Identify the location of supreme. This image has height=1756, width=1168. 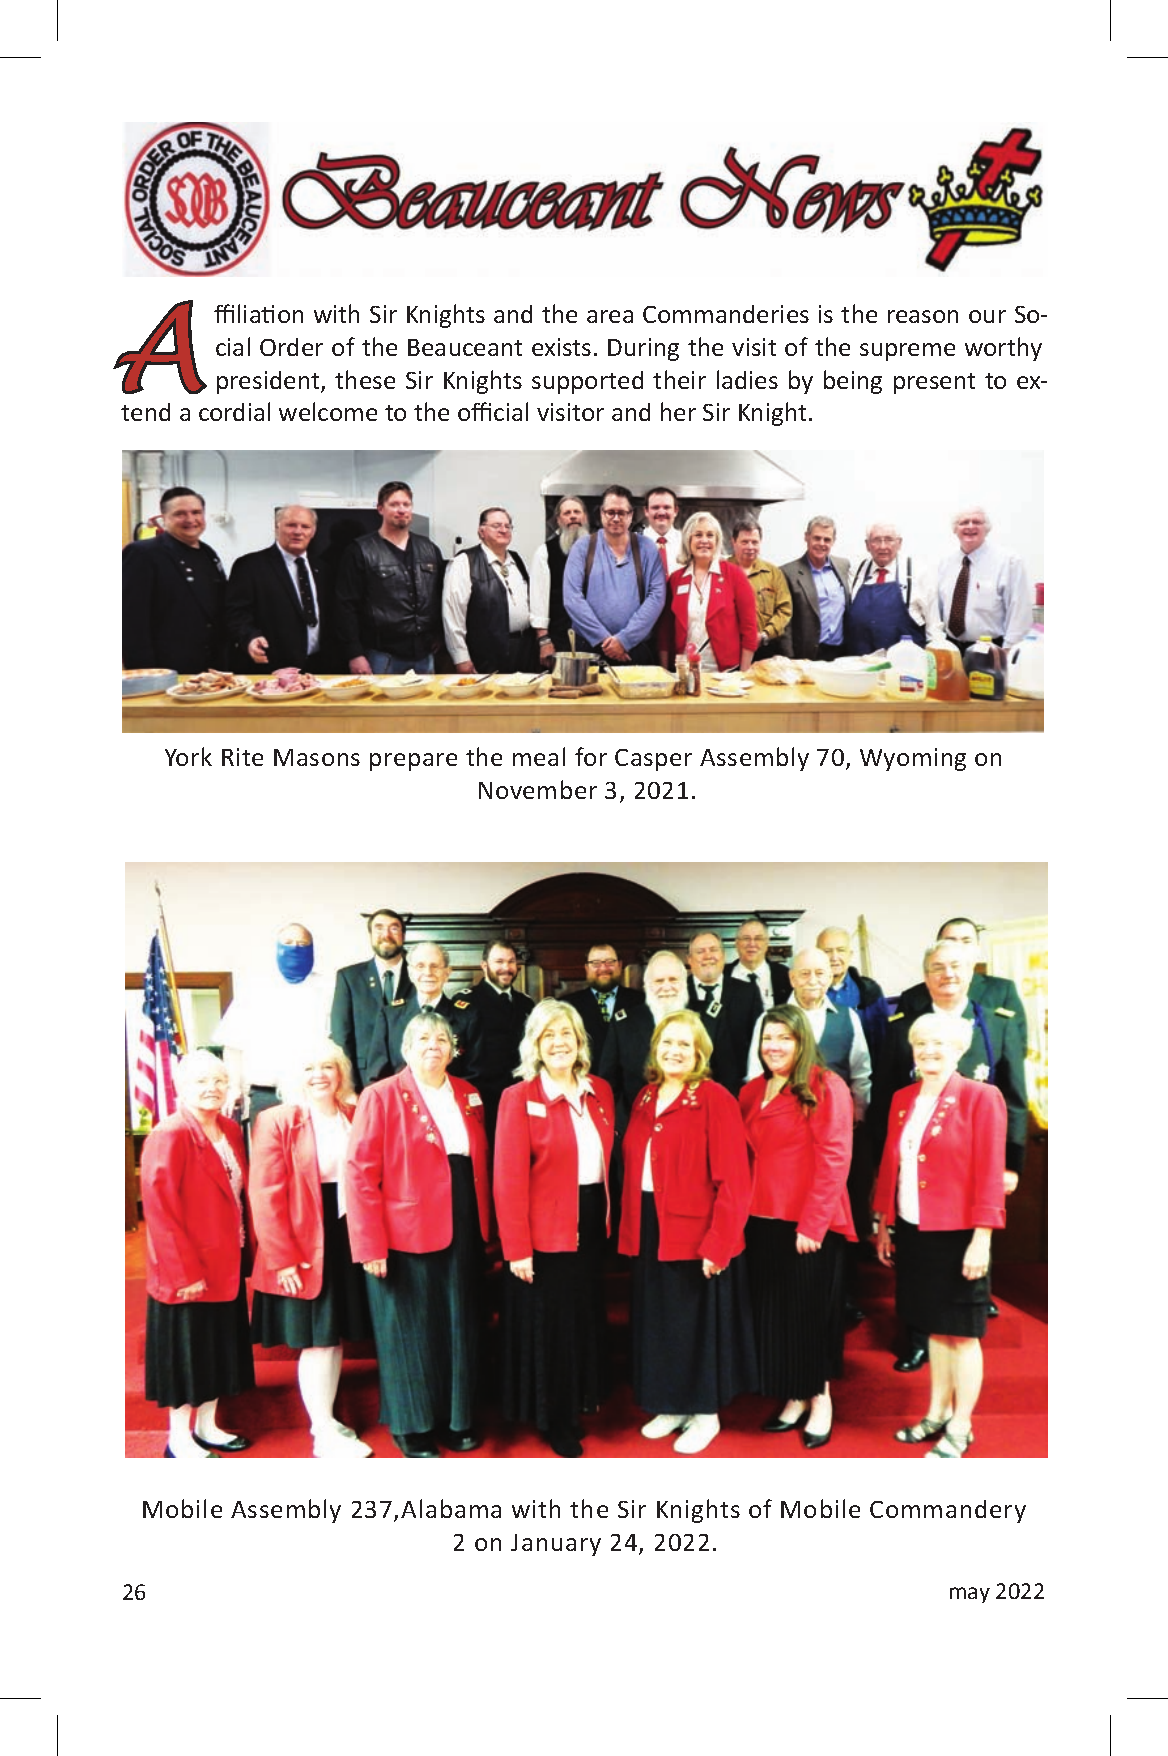
(907, 352).
